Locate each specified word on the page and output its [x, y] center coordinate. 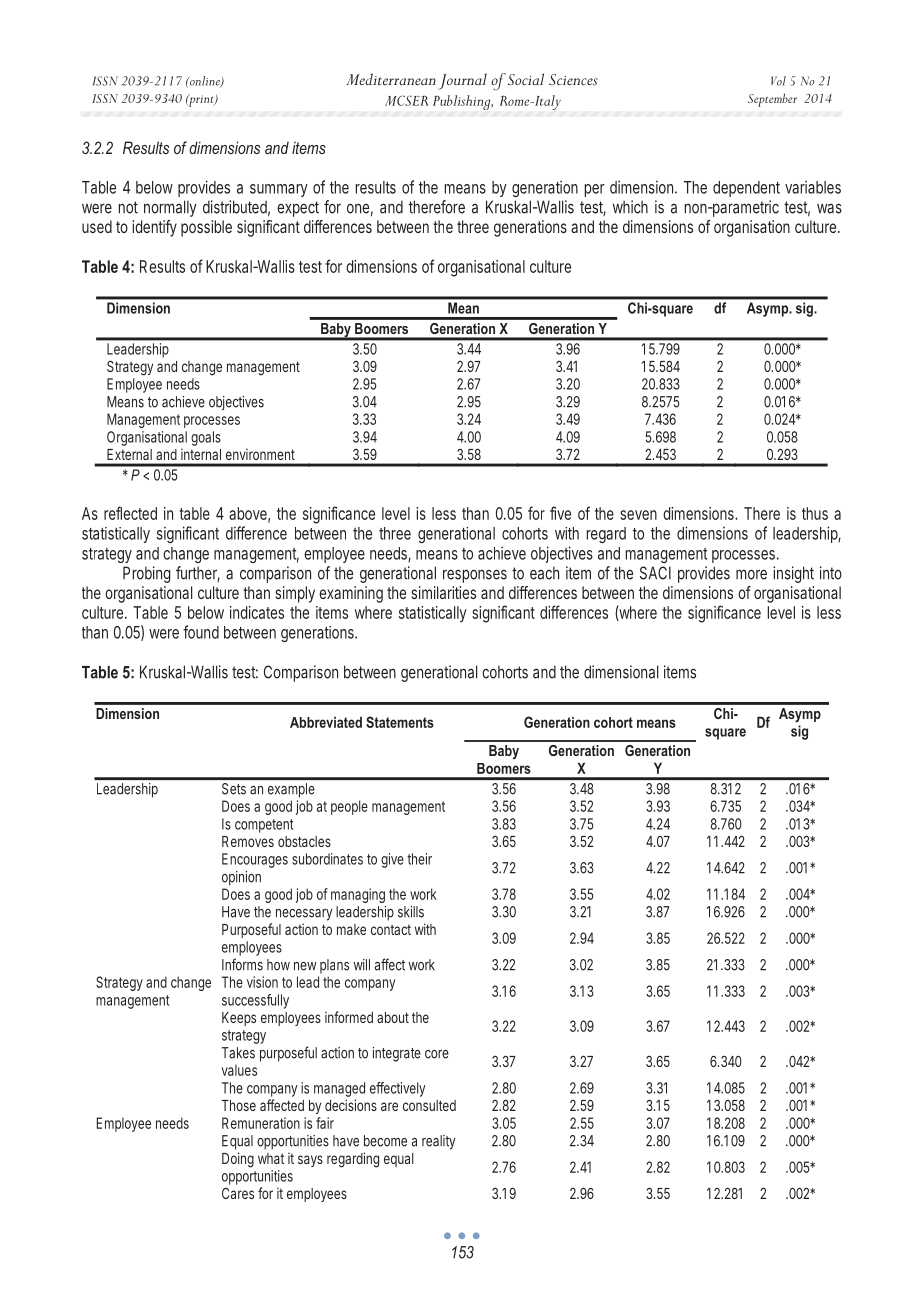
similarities [443, 592]
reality [438, 1142]
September [772, 100]
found [201, 632]
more [751, 574]
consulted [429, 1105]
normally [170, 208]
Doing [238, 1160]
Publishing [463, 102]
